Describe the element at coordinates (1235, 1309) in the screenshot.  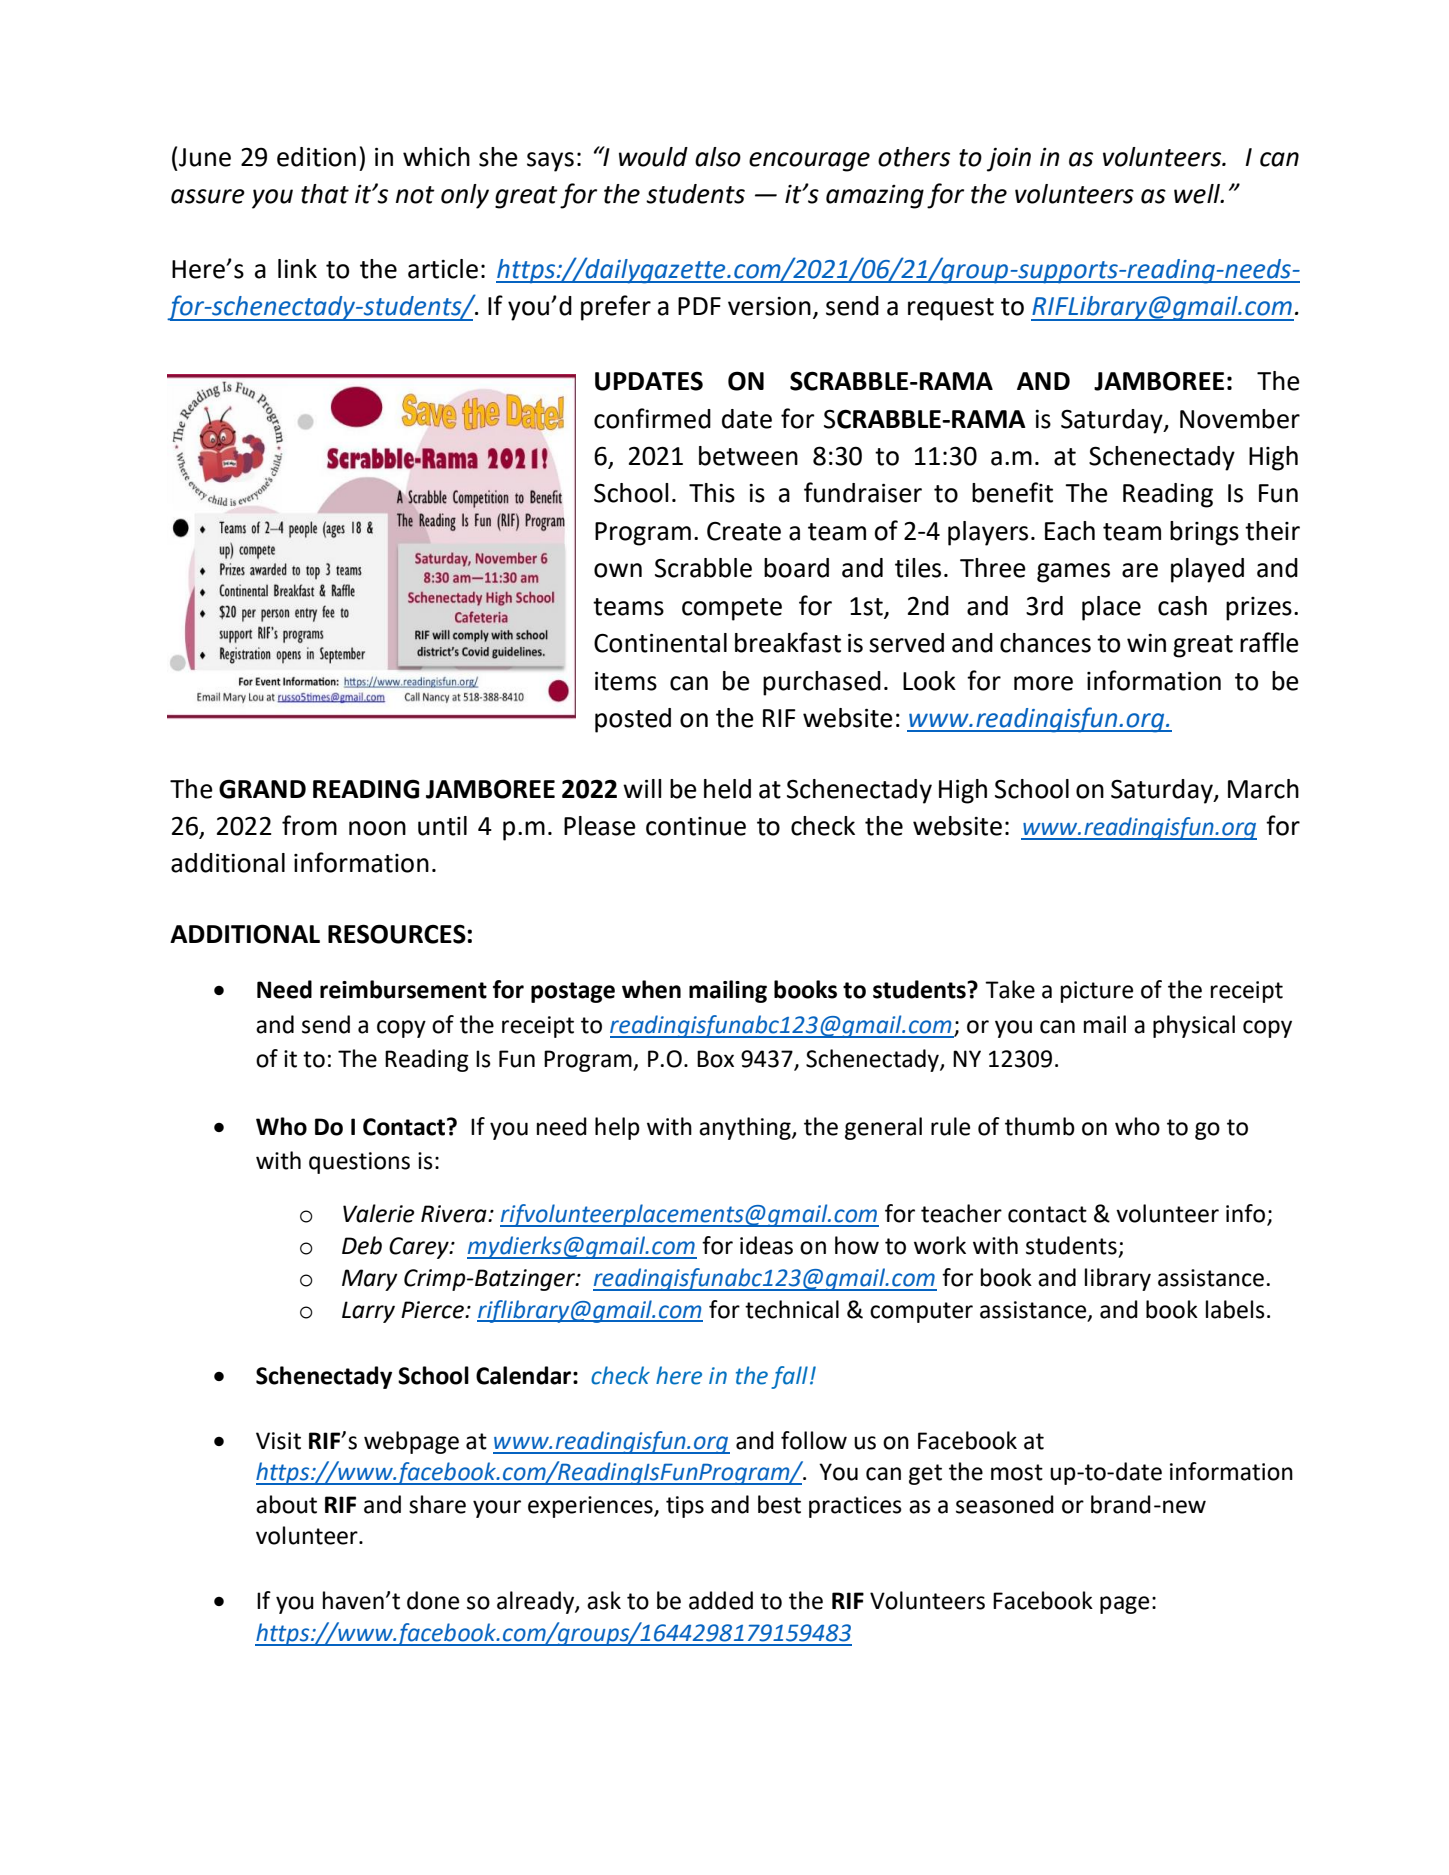
I see `labels` at that location.
